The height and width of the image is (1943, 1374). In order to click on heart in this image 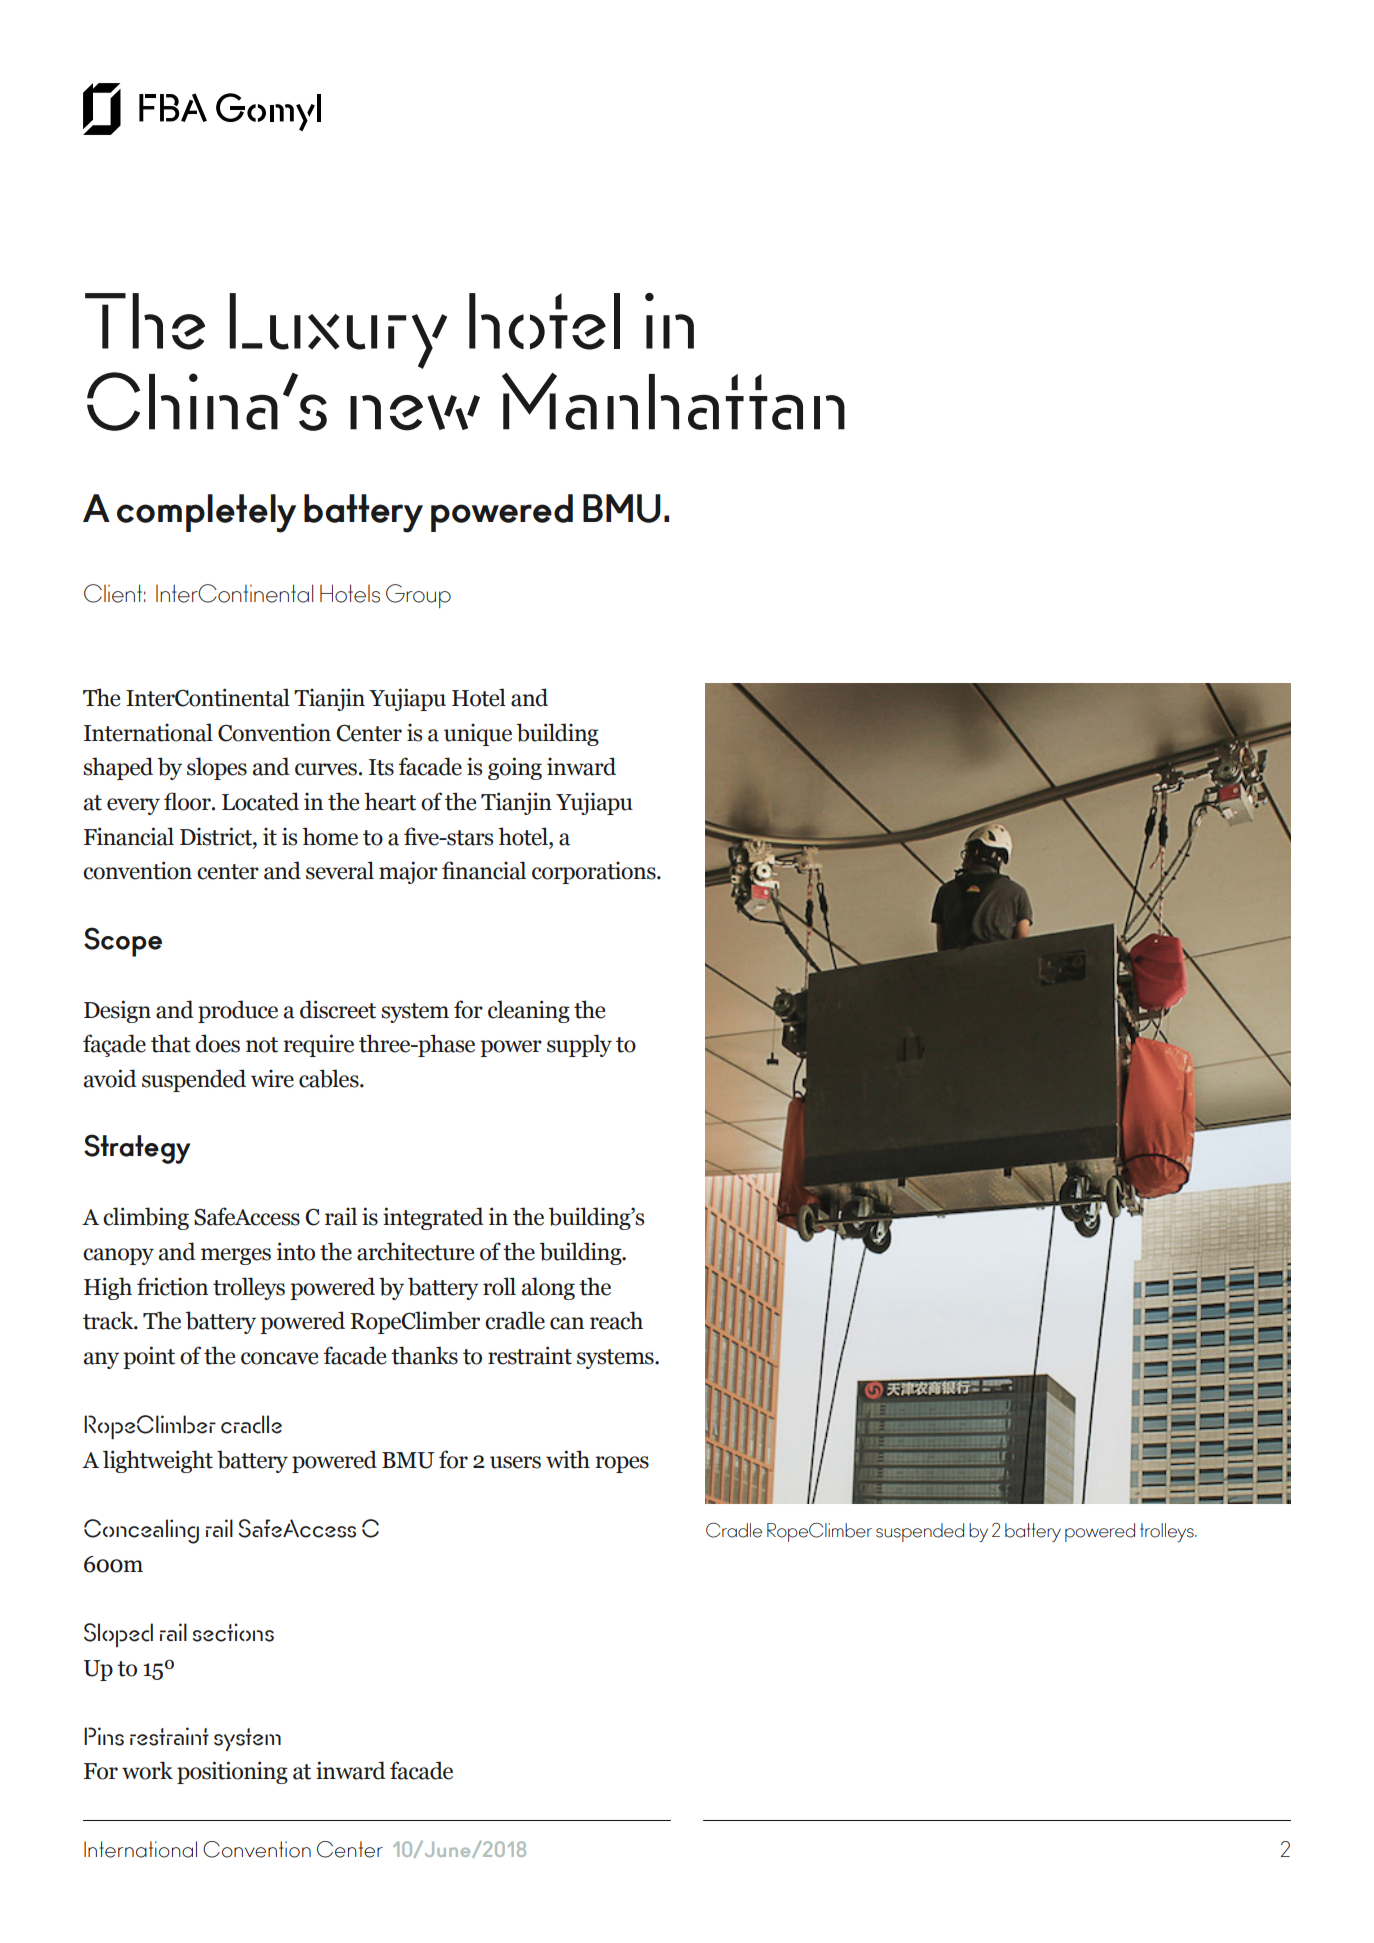, I will do `click(390, 801)`.
